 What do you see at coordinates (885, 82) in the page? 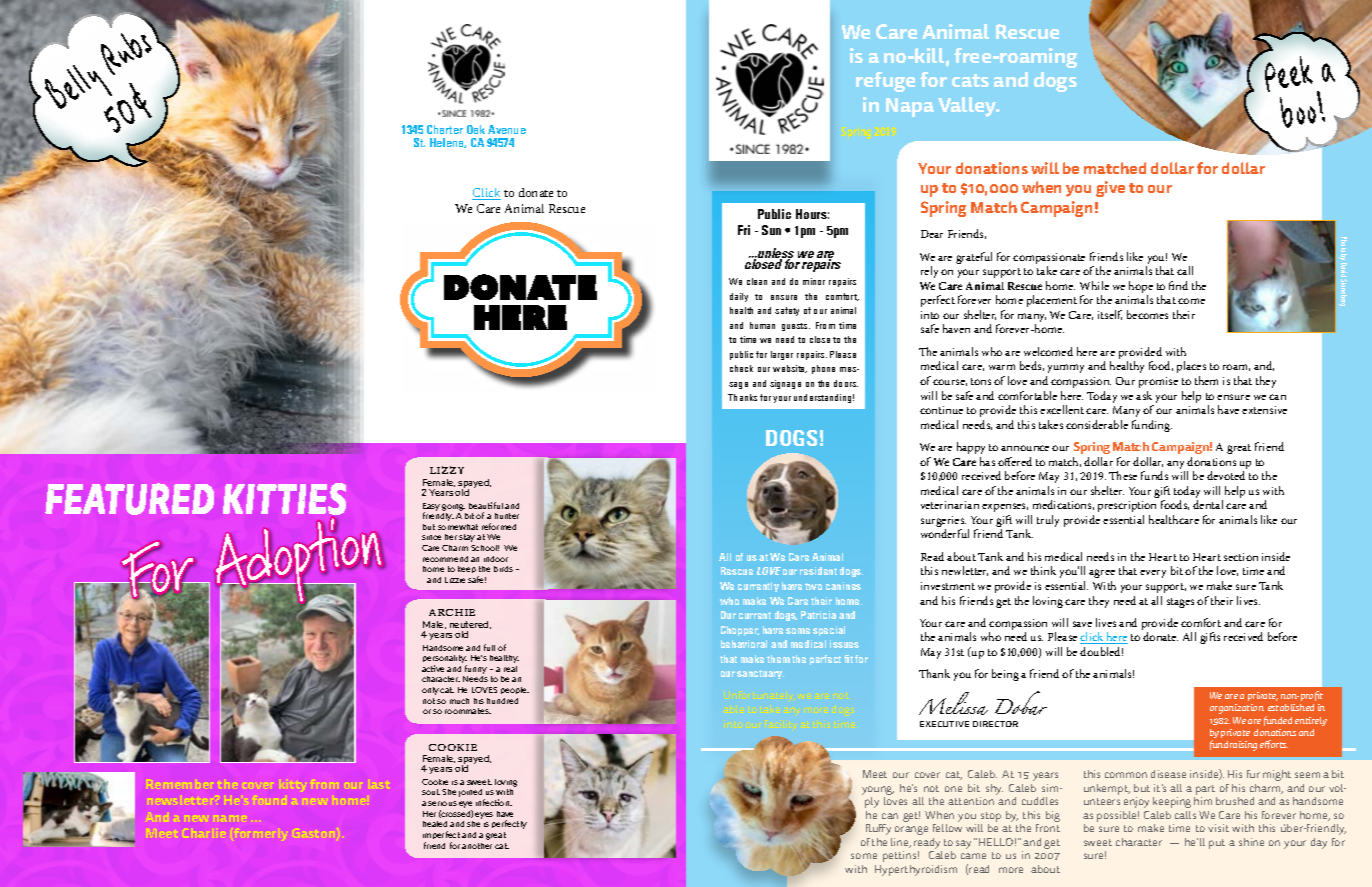
I see `refuge` at bounding box center [885, 82].
